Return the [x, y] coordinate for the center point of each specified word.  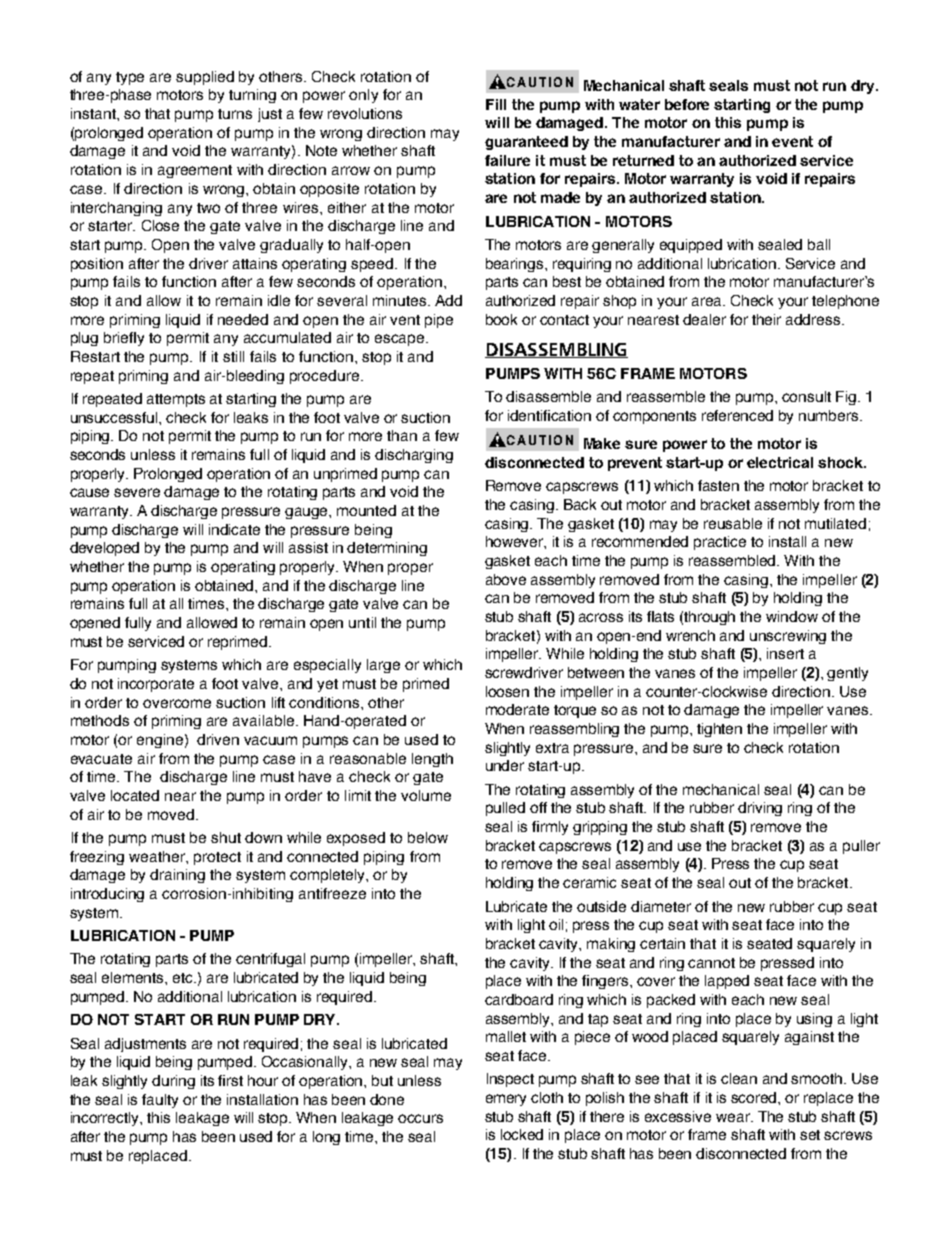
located [135, 795]
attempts [176, 400]
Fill [496, 104]
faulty [160, 1101]
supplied [205, 78]
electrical [780, 462]
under [505, 765]
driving [760, 809]
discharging [414, 456]
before [687, 104]
